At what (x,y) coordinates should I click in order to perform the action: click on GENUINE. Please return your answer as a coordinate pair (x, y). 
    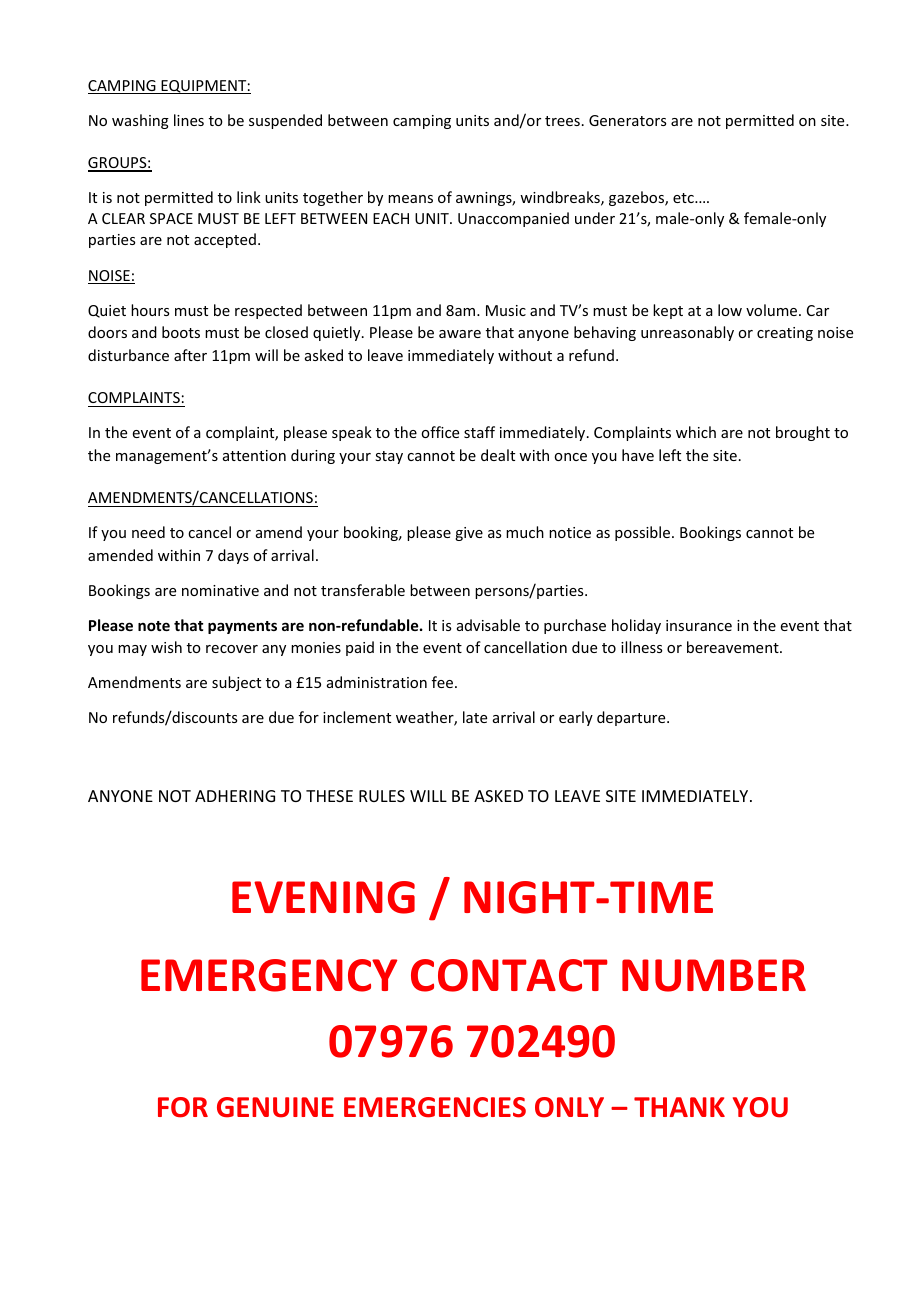
    Looking at the image, I should click on (275, 1107).
